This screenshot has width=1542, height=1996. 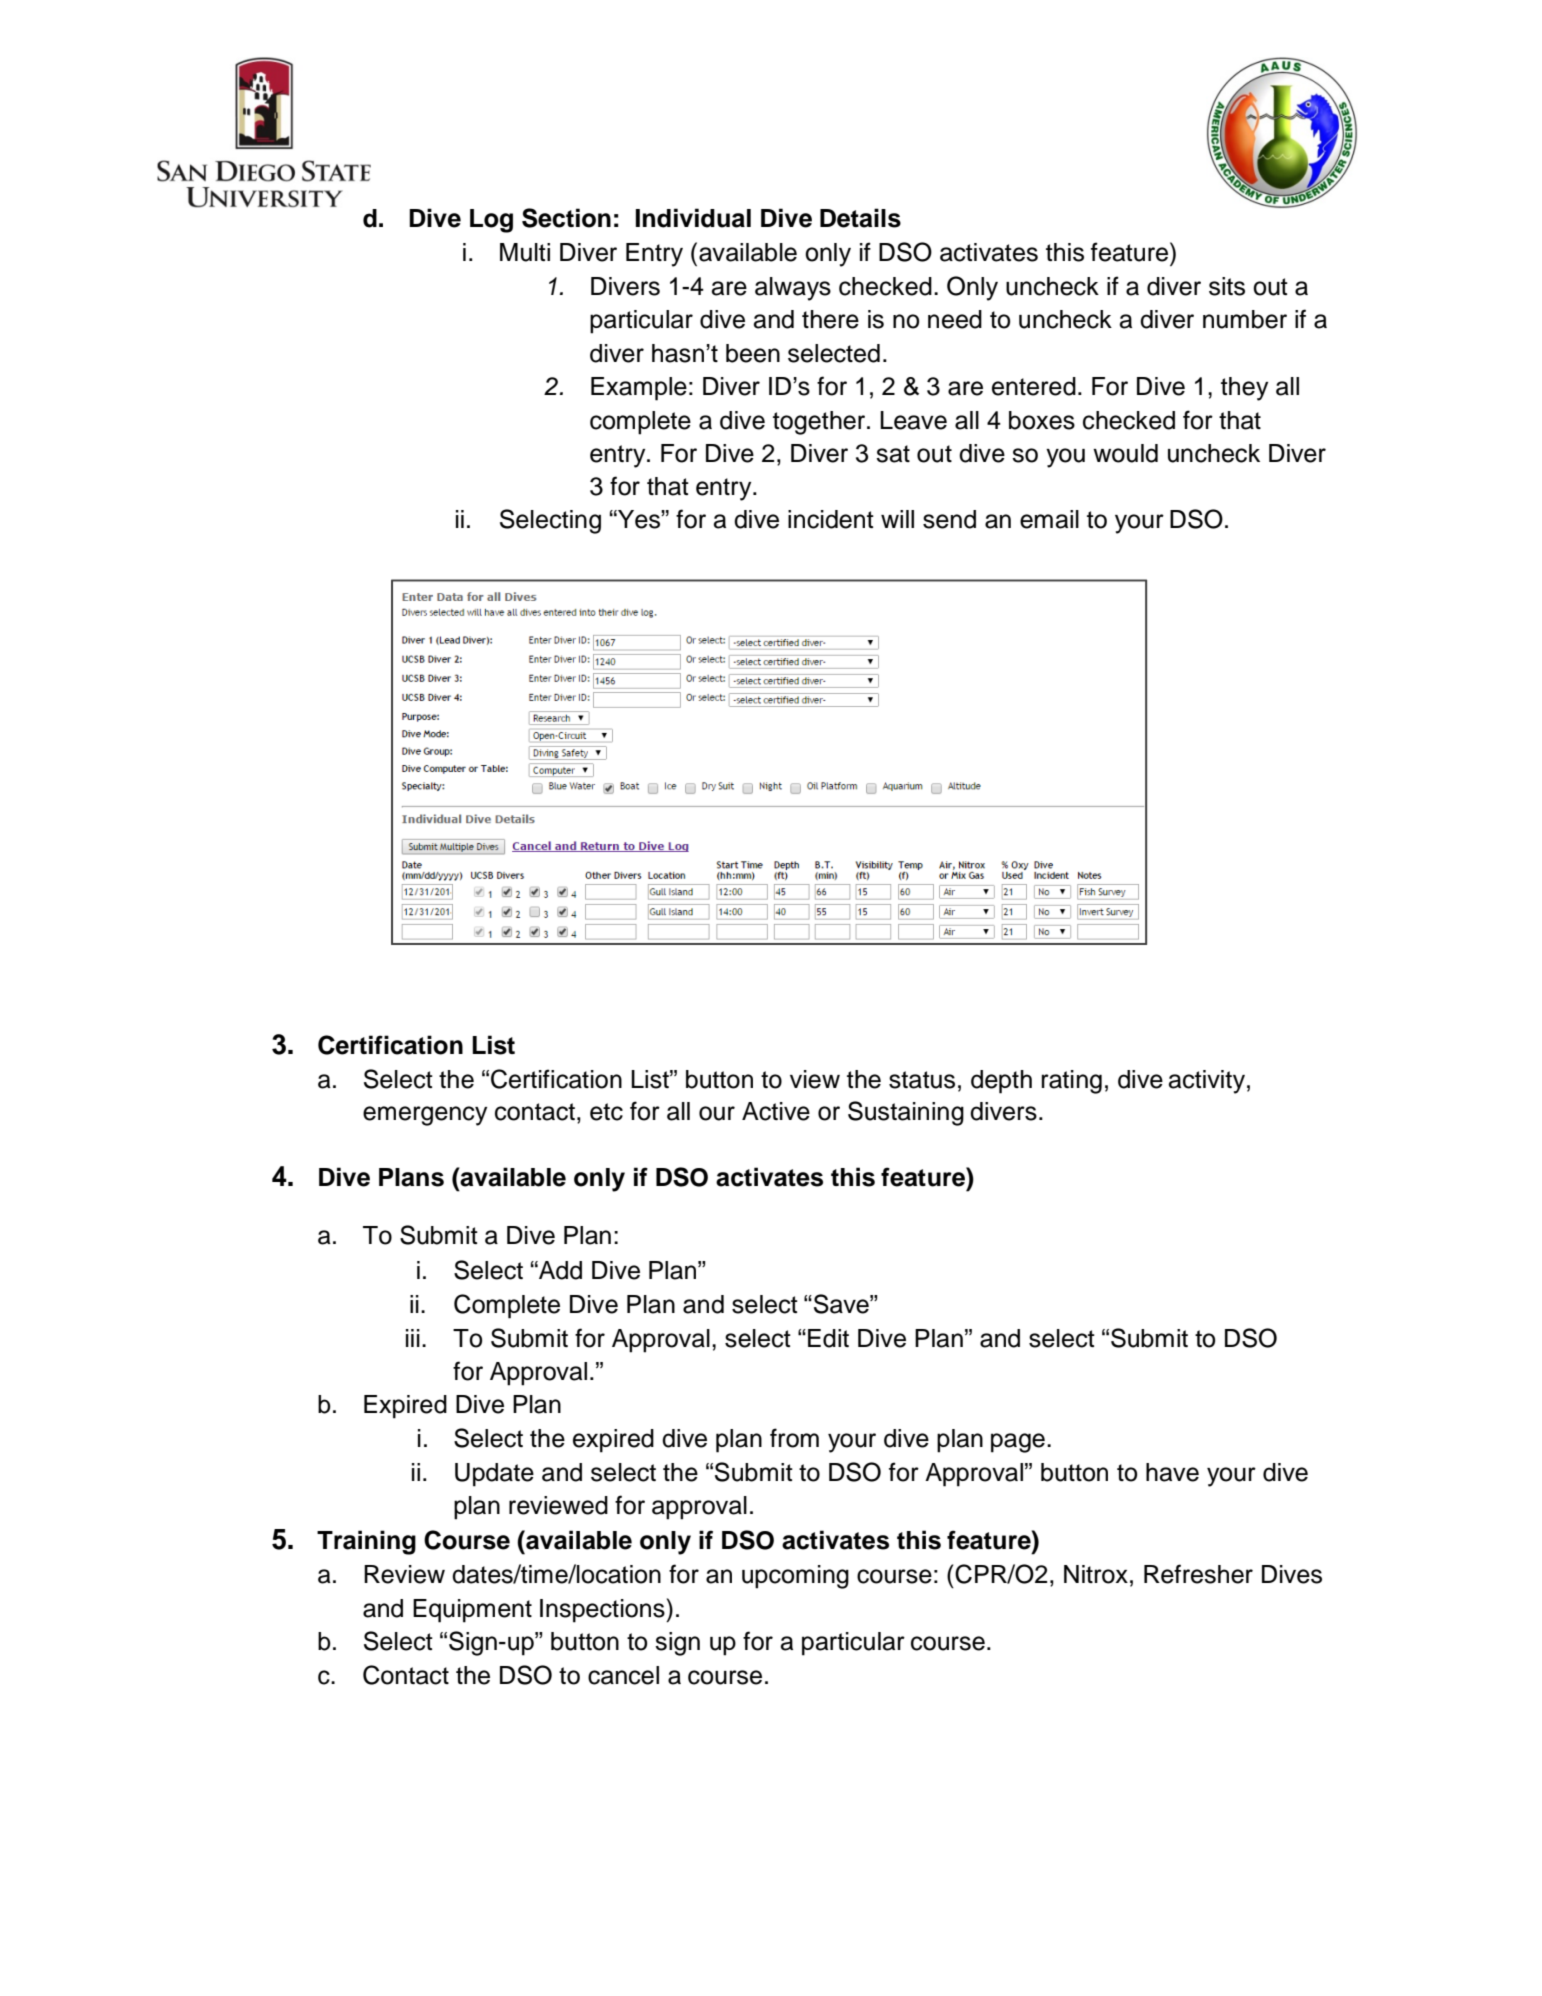 I want to click on status, so click(x=922, y=1080).
